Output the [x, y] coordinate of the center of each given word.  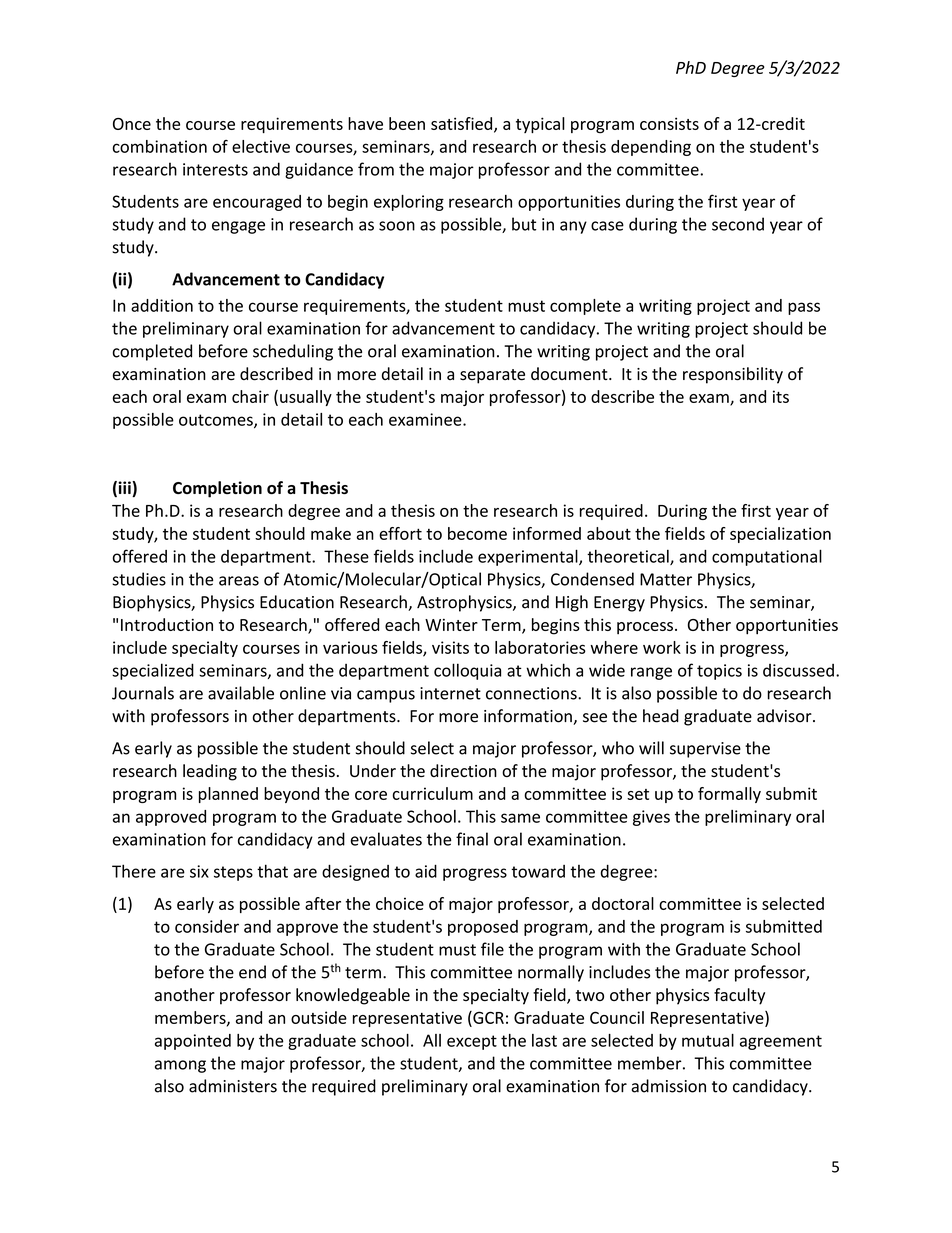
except [472, 1042]
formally [729, 795]
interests [215, 169]
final [472, 839]
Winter [451, 625]
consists [669, 123]
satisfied [463, 124]
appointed [193, 1042]
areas [239, 581]
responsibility [733, 375]
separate [492, 376]
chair [250, 396]
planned [228, 795]
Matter [666, 579]
